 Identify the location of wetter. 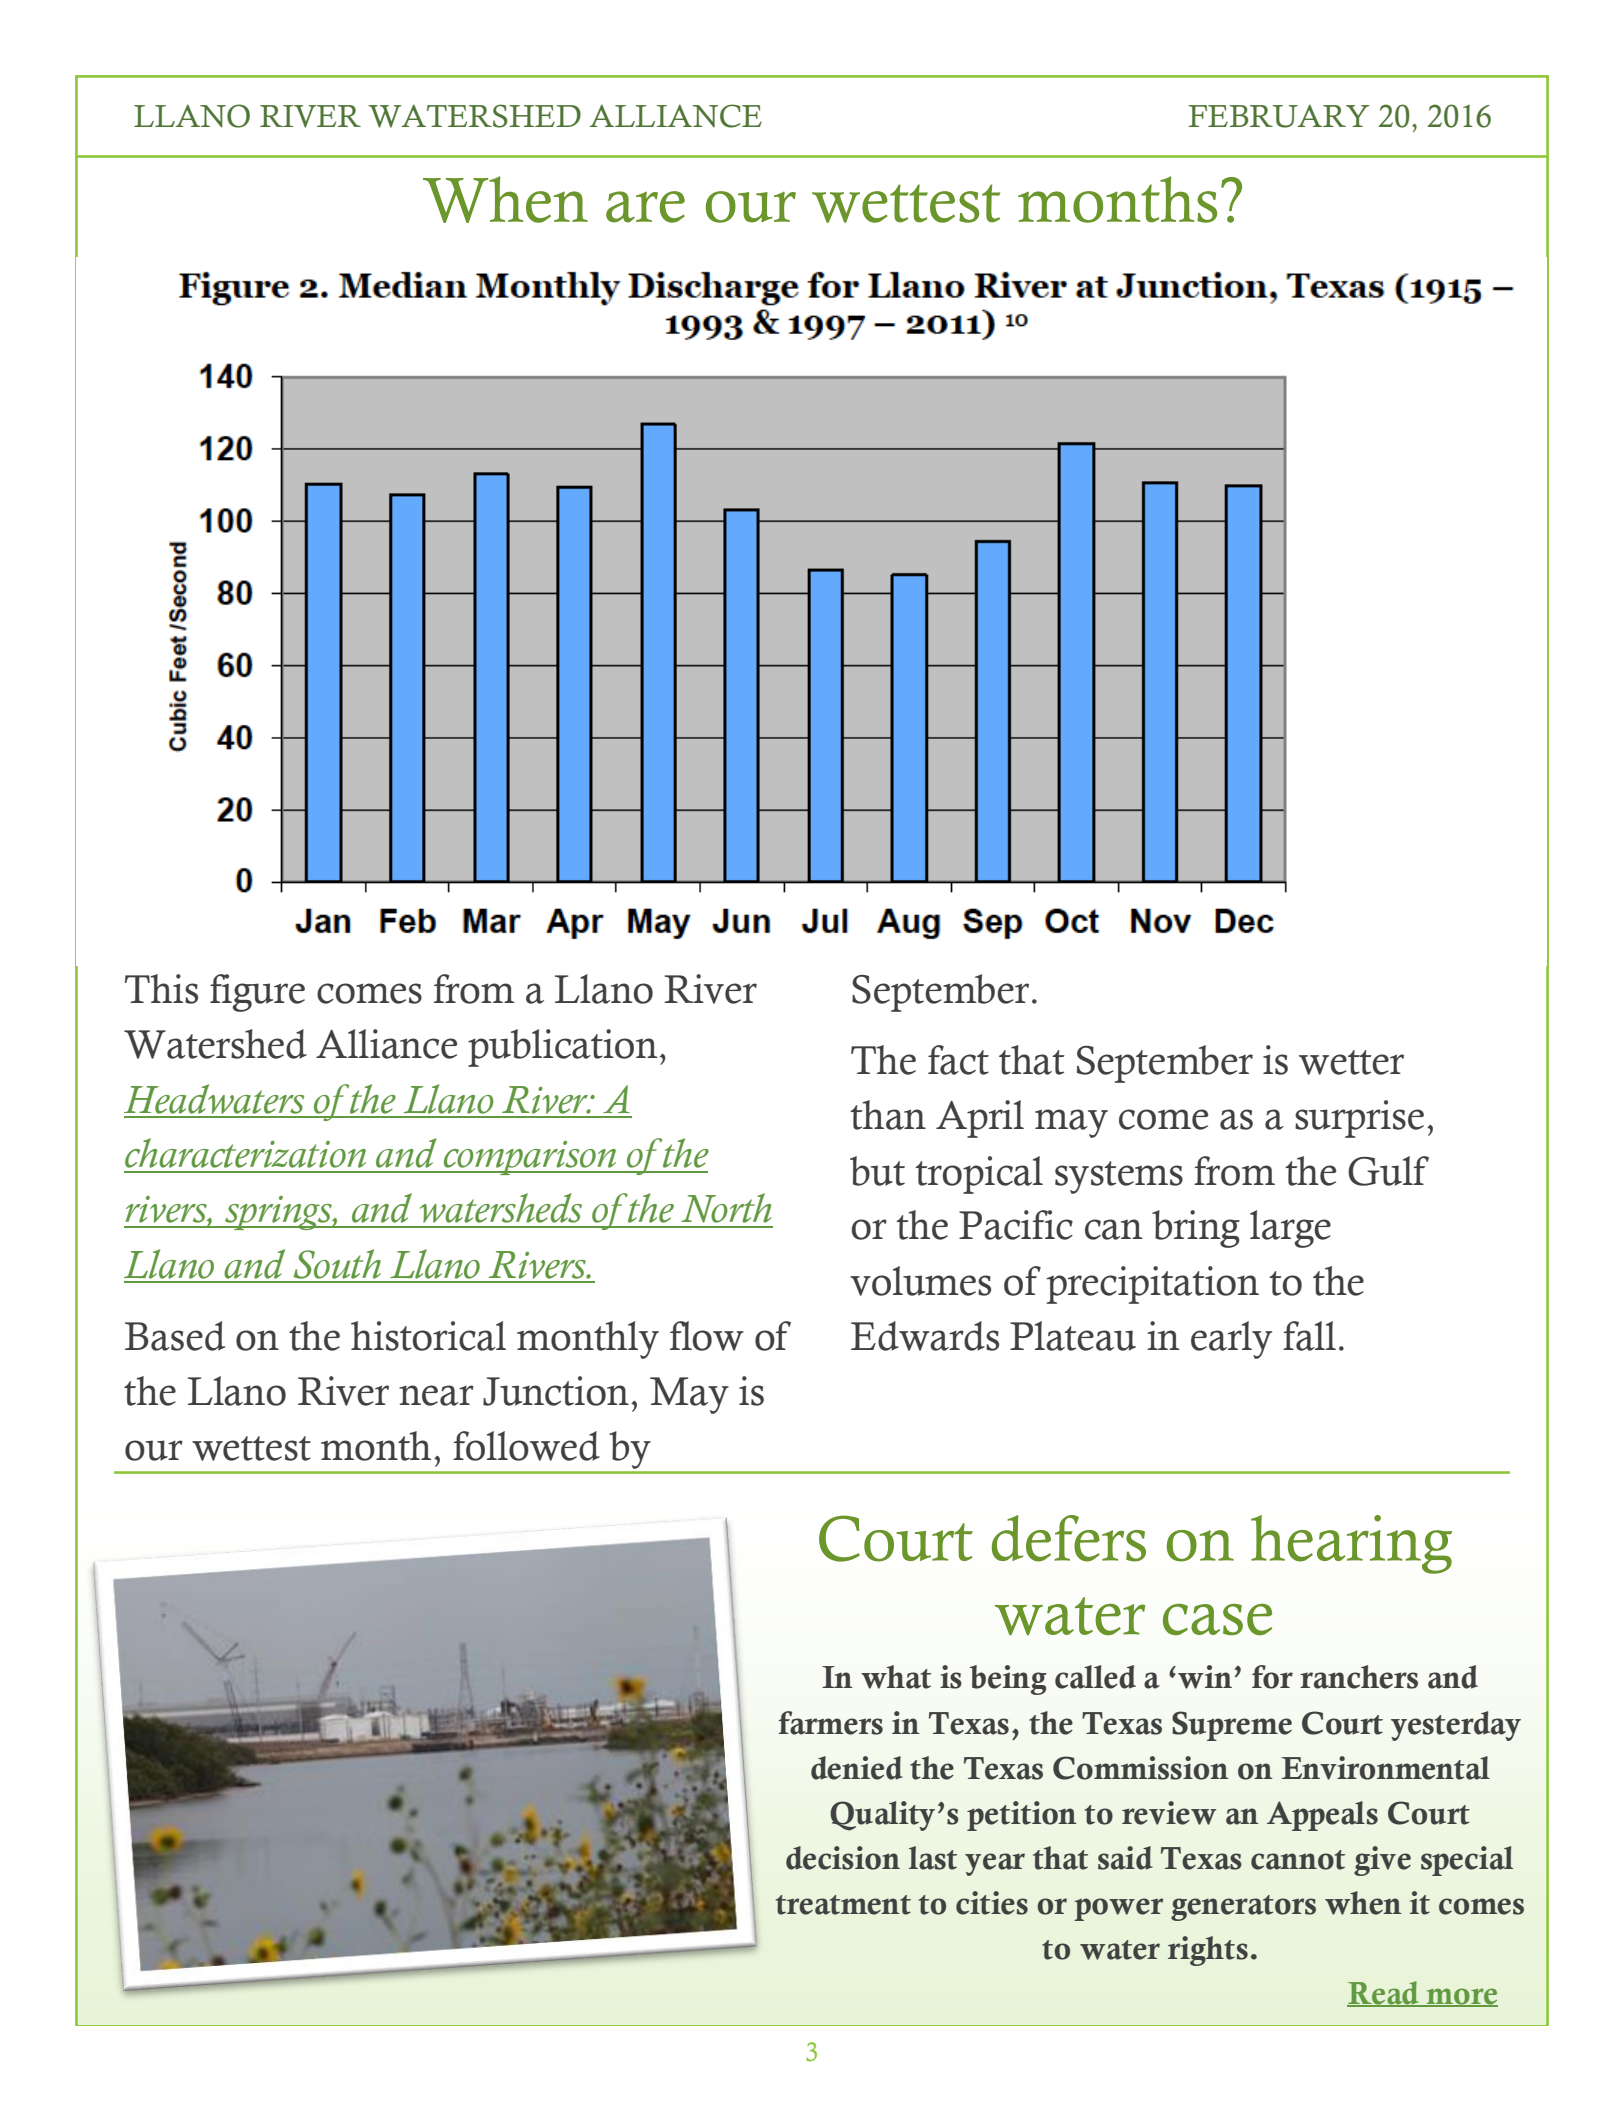
(1351, 1062).
